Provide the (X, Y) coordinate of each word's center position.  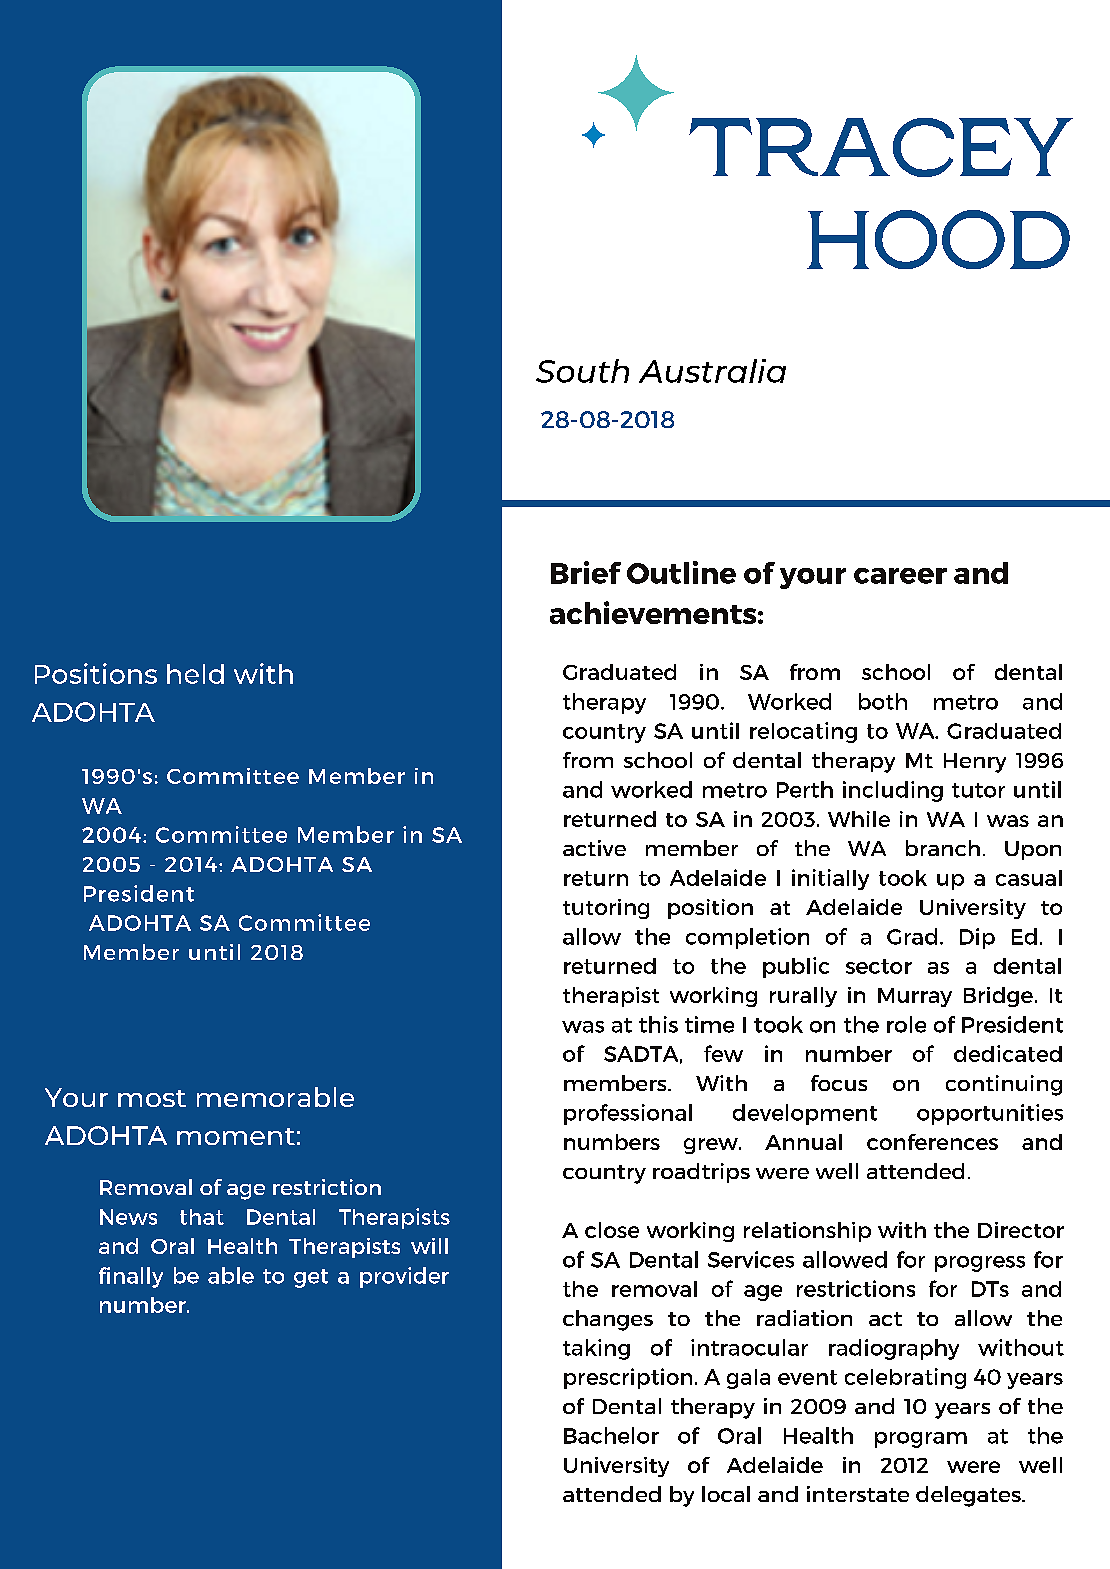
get (311, 1278)
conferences (932, 1142)
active (594, 848)
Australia (712, 371)
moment (236, 1136)
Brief (586, 572)
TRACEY (881, 147)
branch (943, 848)
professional (628, 1114)
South (582, 371)
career (900, 576)
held (195, 674)
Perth (805, 789)
